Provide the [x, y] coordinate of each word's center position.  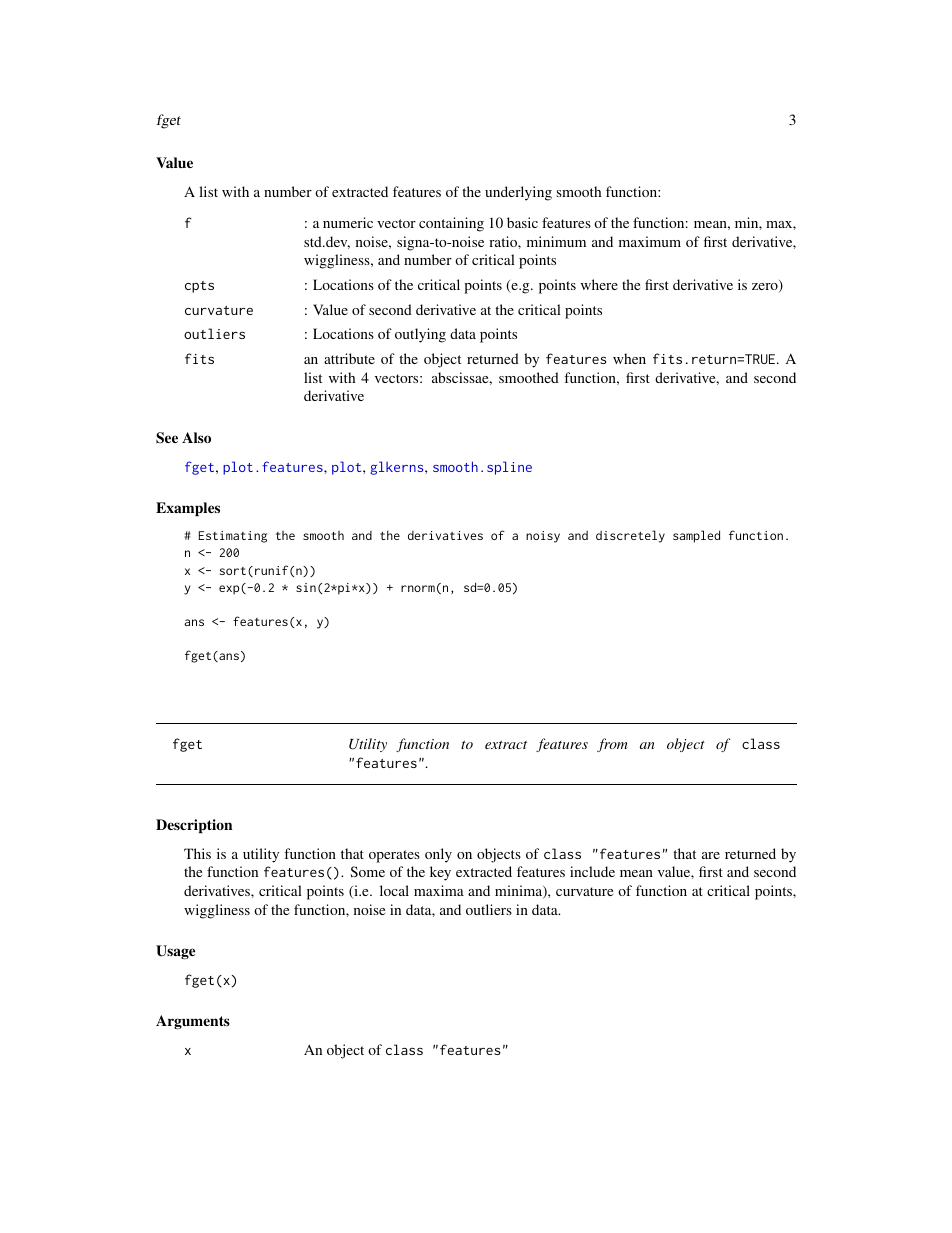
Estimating [233, 537]
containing [451, 224]
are [711, 855]
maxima [439, 890]
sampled [696, 536]
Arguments [193, 1022]
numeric [348, 222]
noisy [543, 537]
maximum [650, 241]
